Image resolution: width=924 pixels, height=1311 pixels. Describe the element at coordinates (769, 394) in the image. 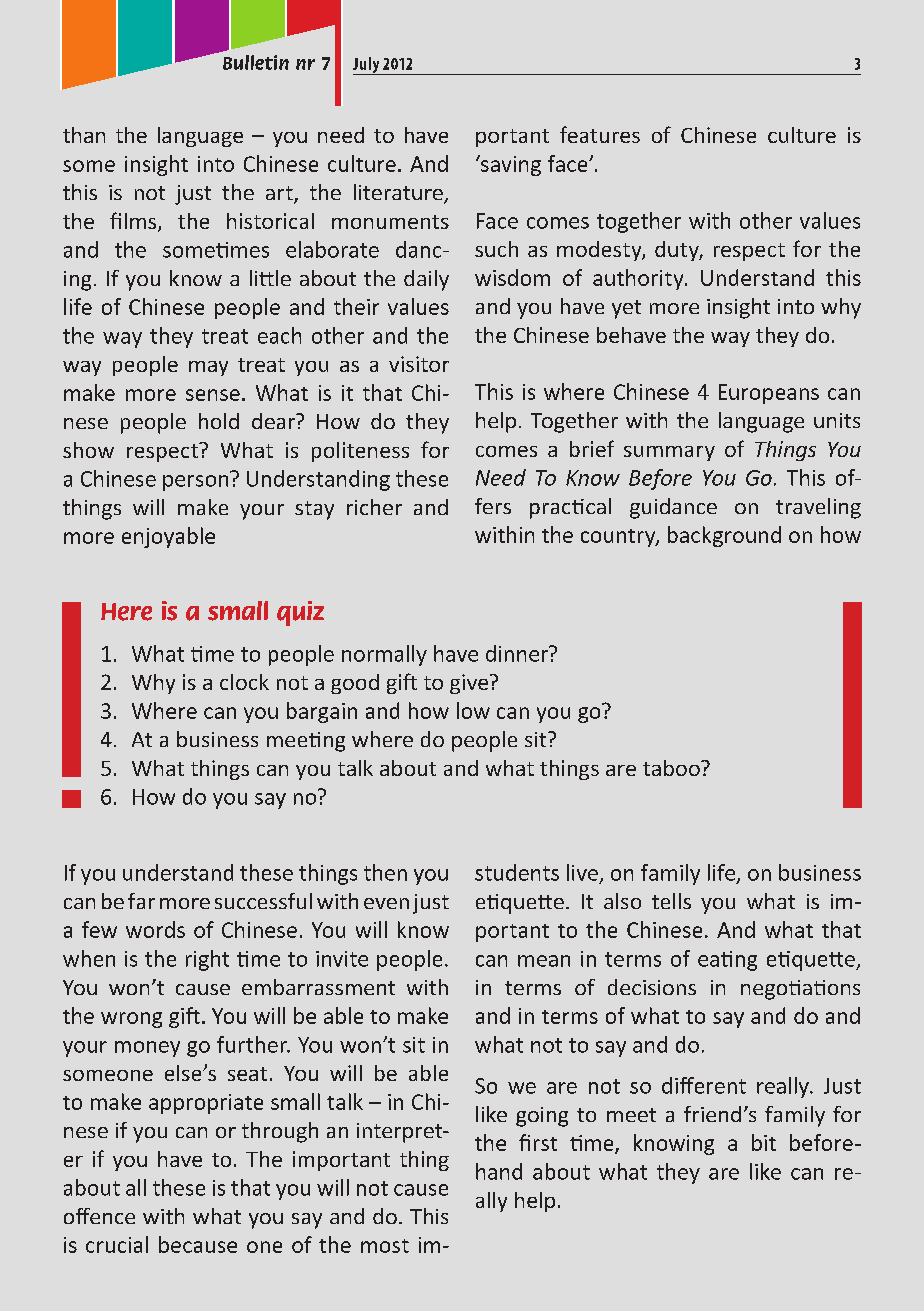

I see `Europeans` at that location.
